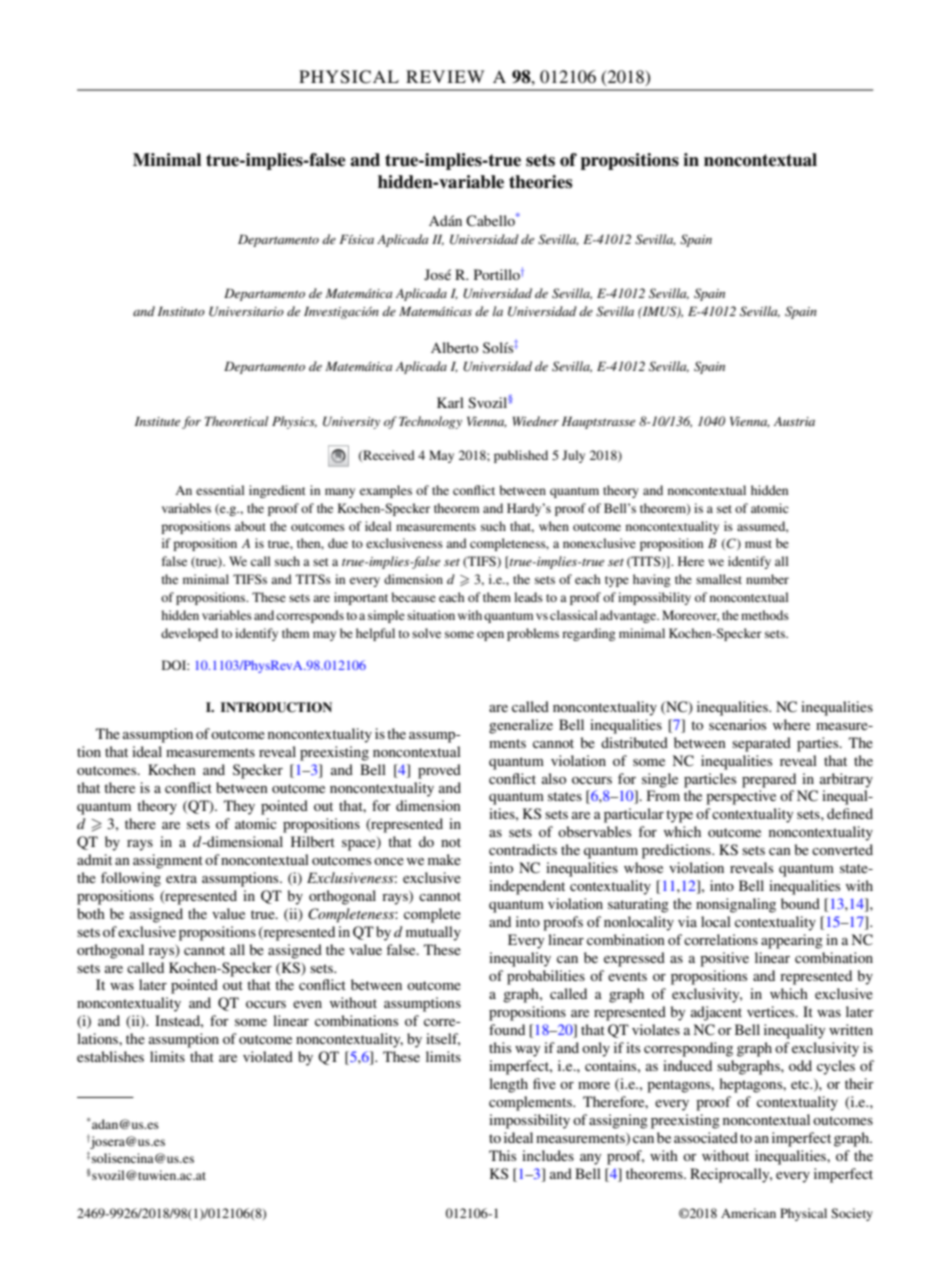 The height and width of the image is (1270, 952). What do you see at coordinates (541, 182) in the image?
I see `theories` at bounding box center [541, 182].
